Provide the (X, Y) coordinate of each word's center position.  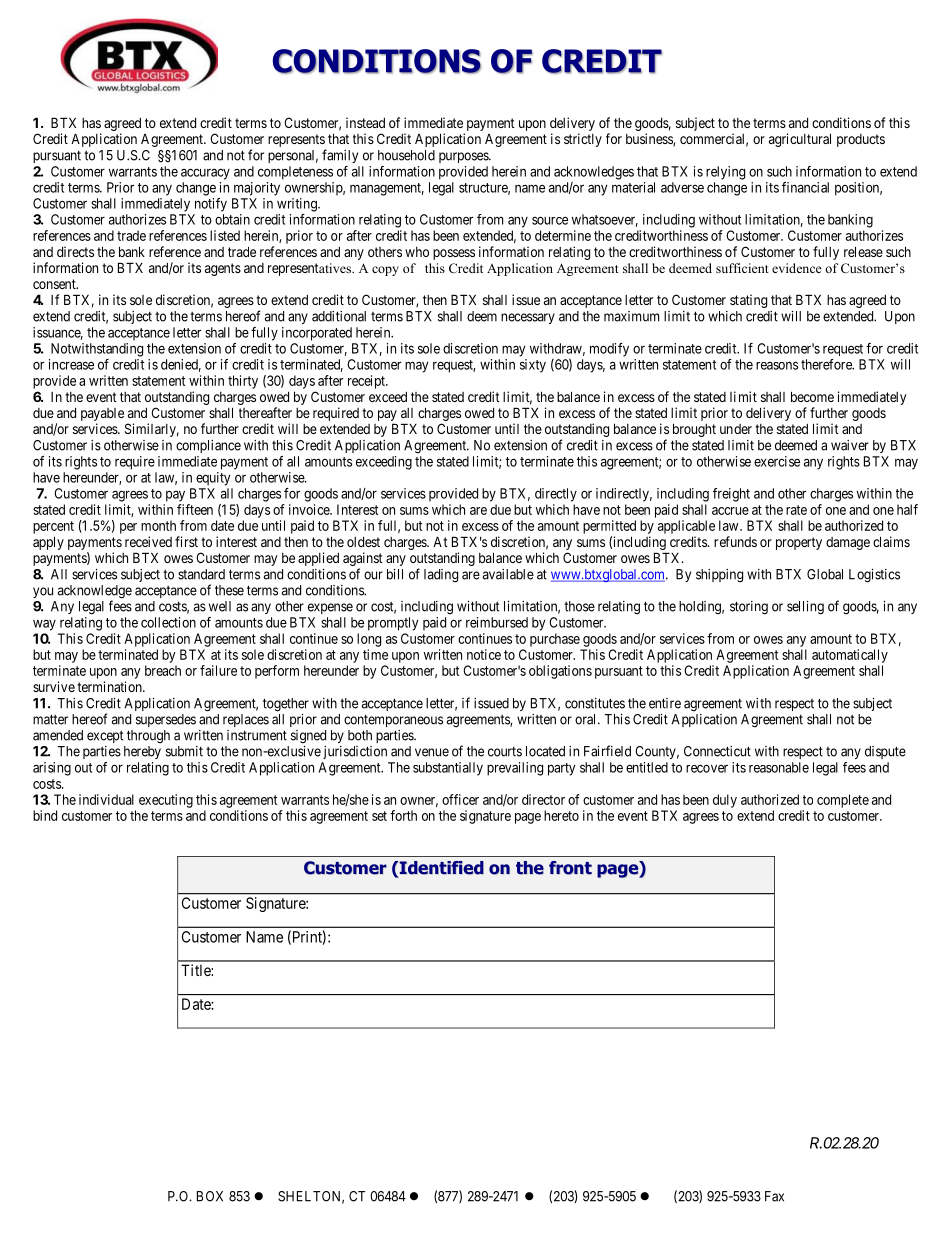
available (508, 574)
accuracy (205, 174)
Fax (774, 1196)
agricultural (800, 140)
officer (460, 799)
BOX (210, 1196)
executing (166, 801)
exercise (777, 461)
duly (725, 801)
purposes (464, 157)
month (158, 525)
